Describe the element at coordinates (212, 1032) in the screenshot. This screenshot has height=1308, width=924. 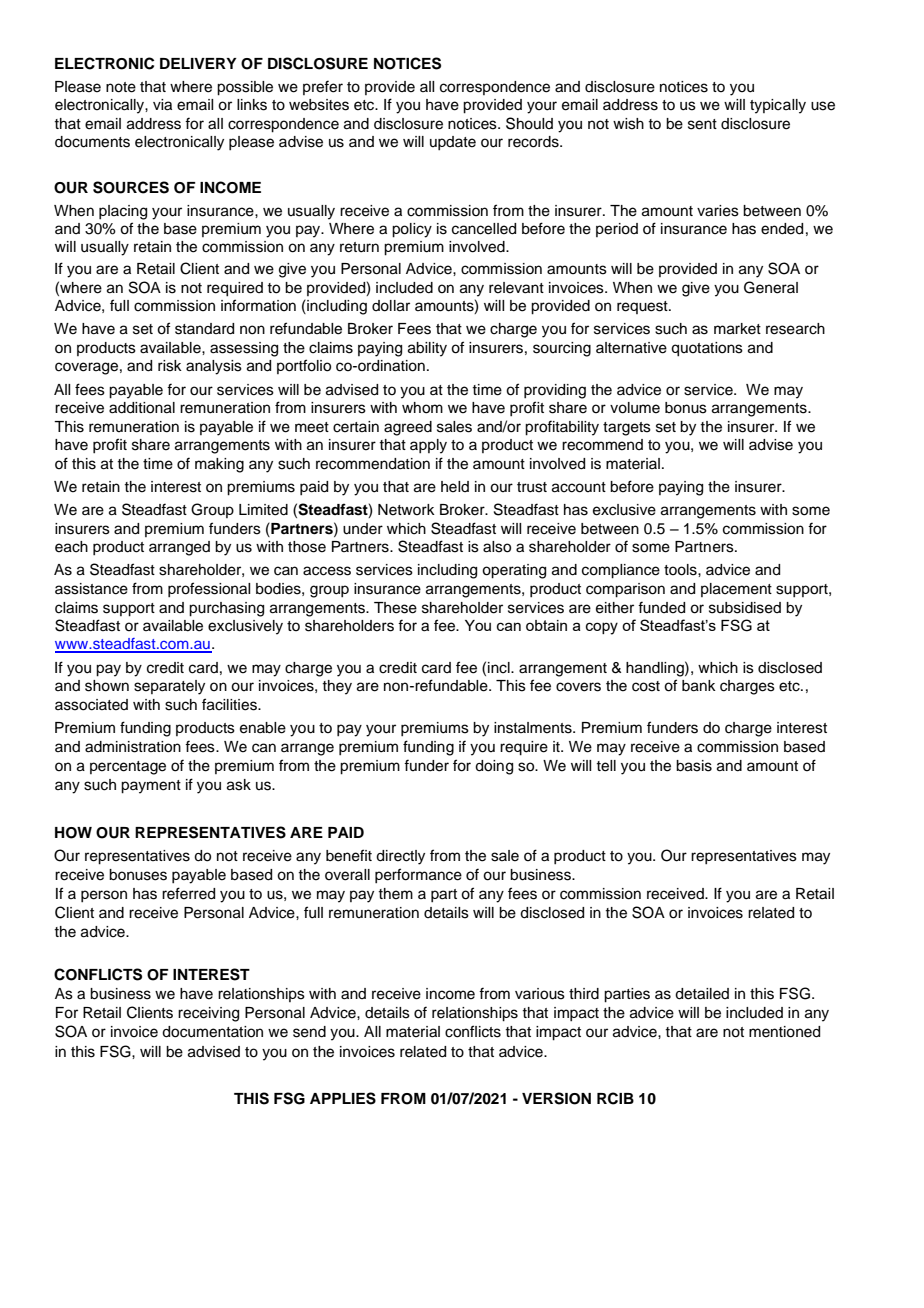
I see `documentation` at that location.
